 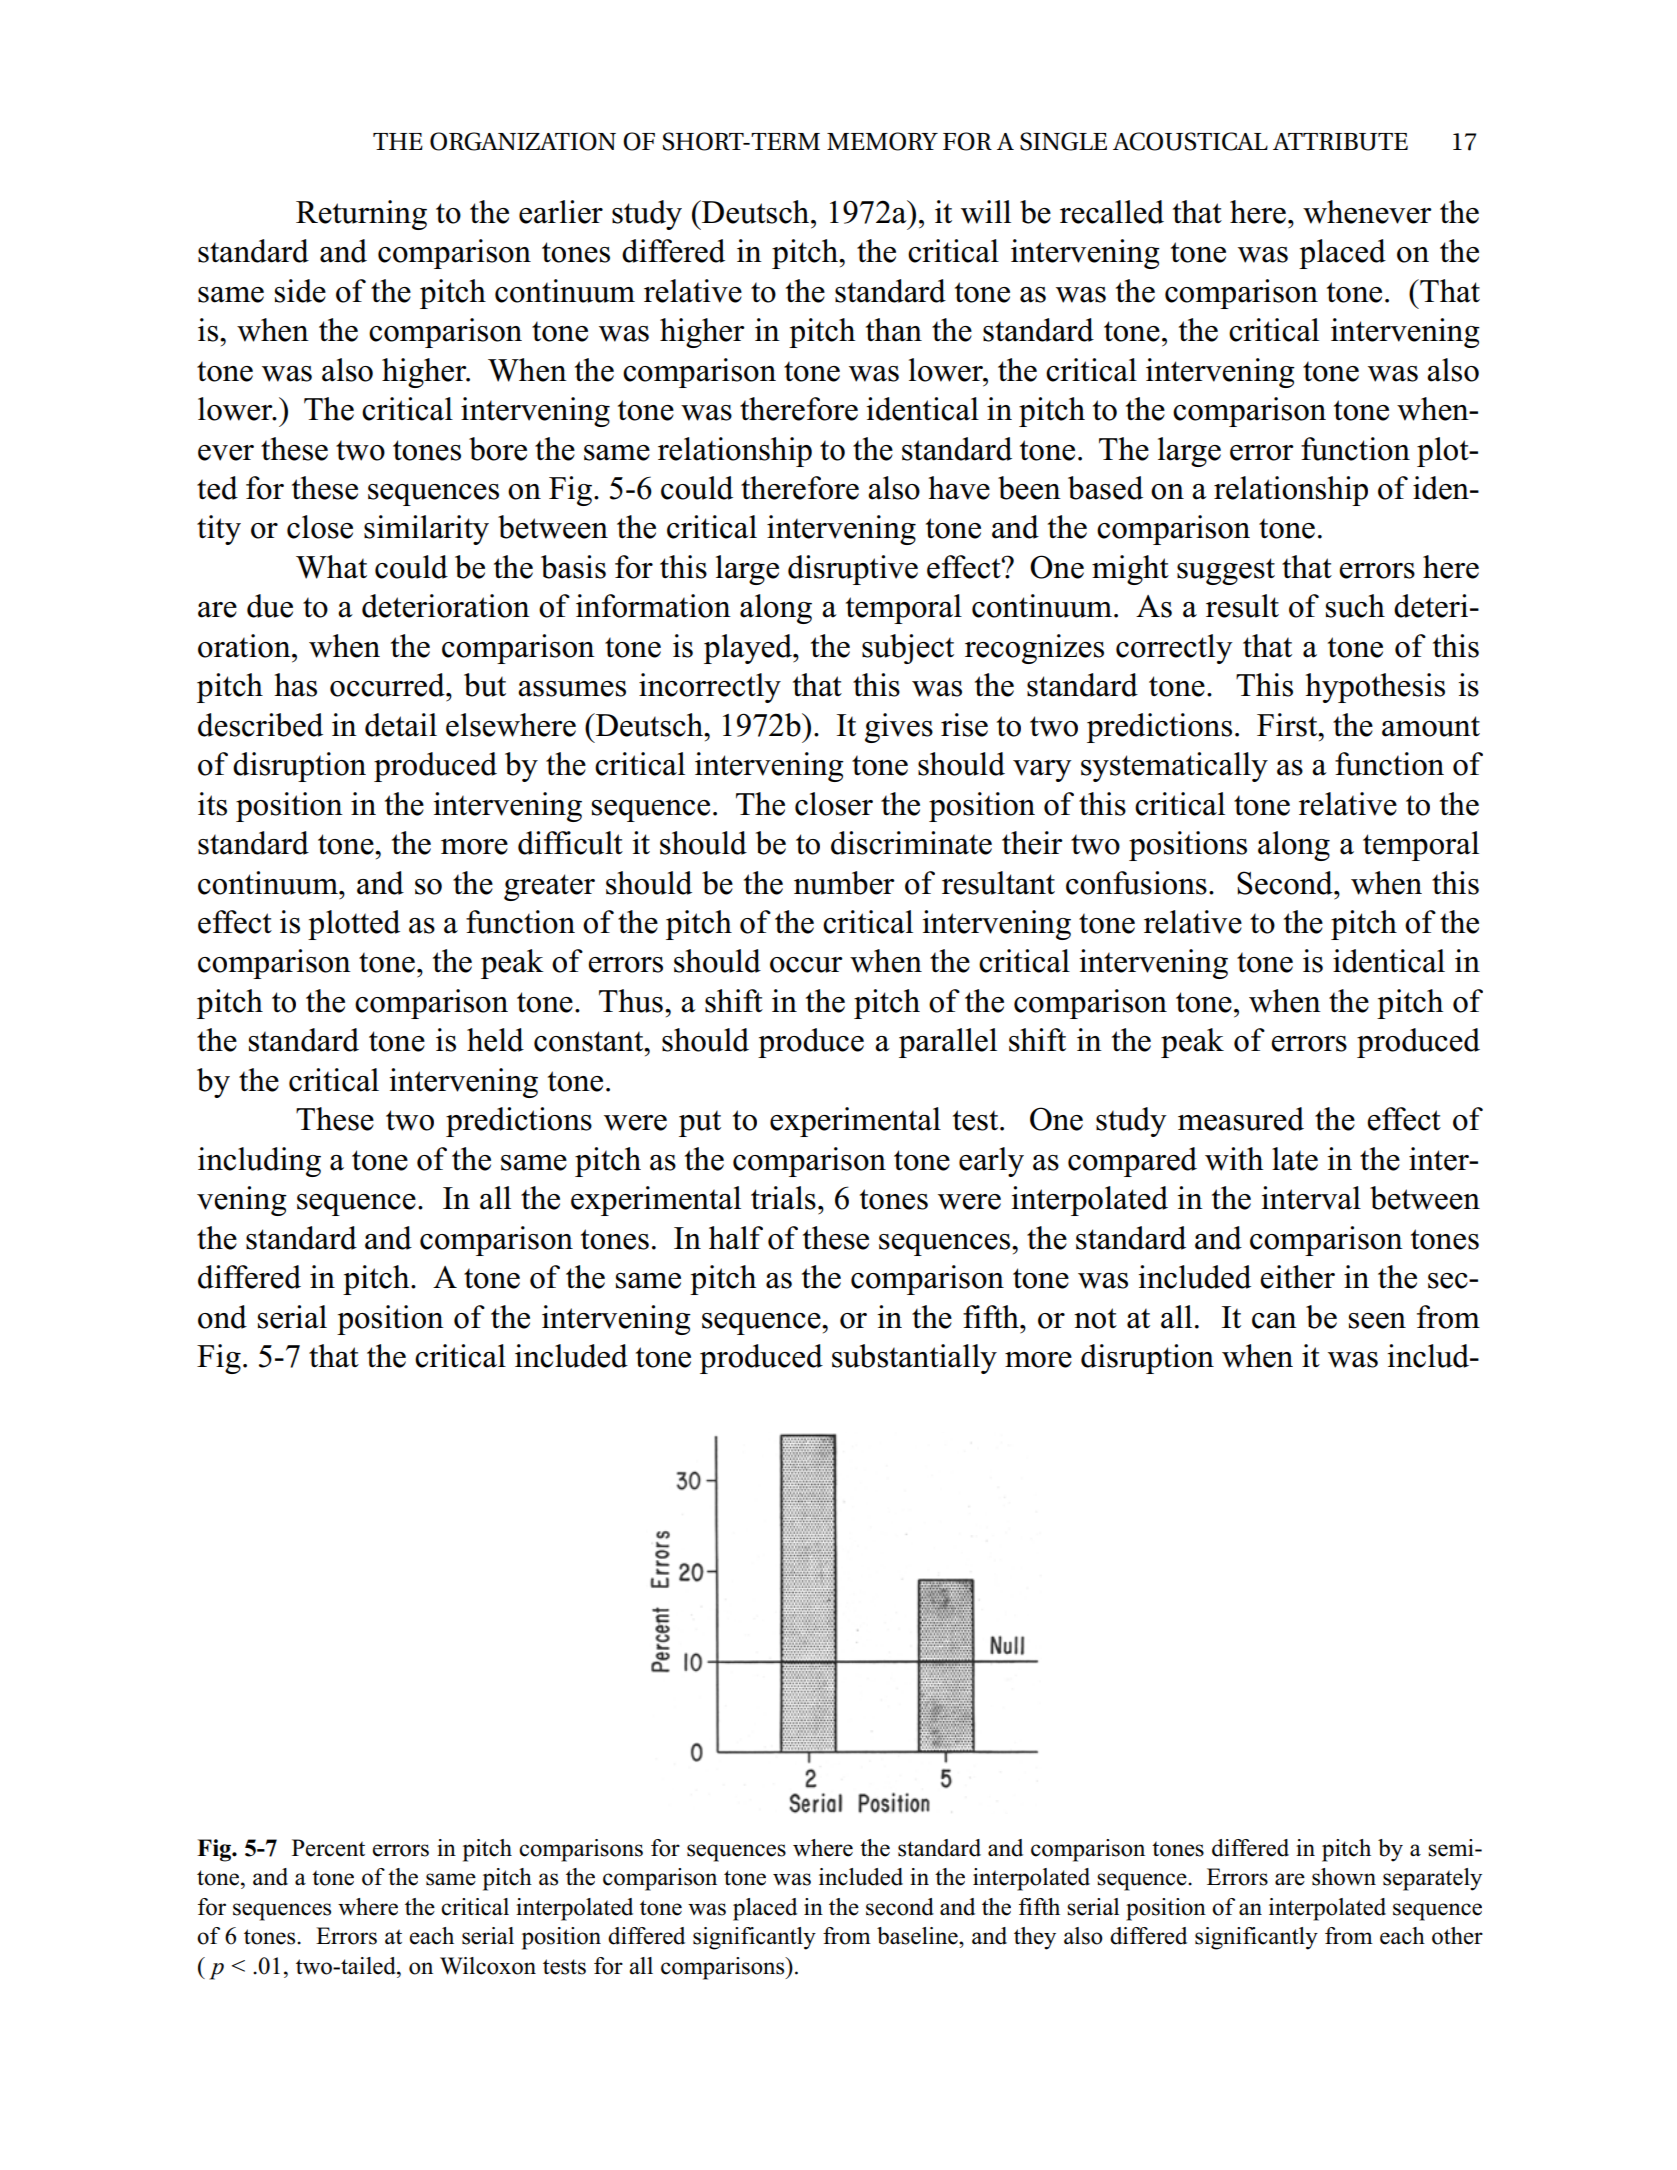 What do you see at coordinates (918, 1936) in the image?
I see `baseline` at bounding box center [918, 1936].
